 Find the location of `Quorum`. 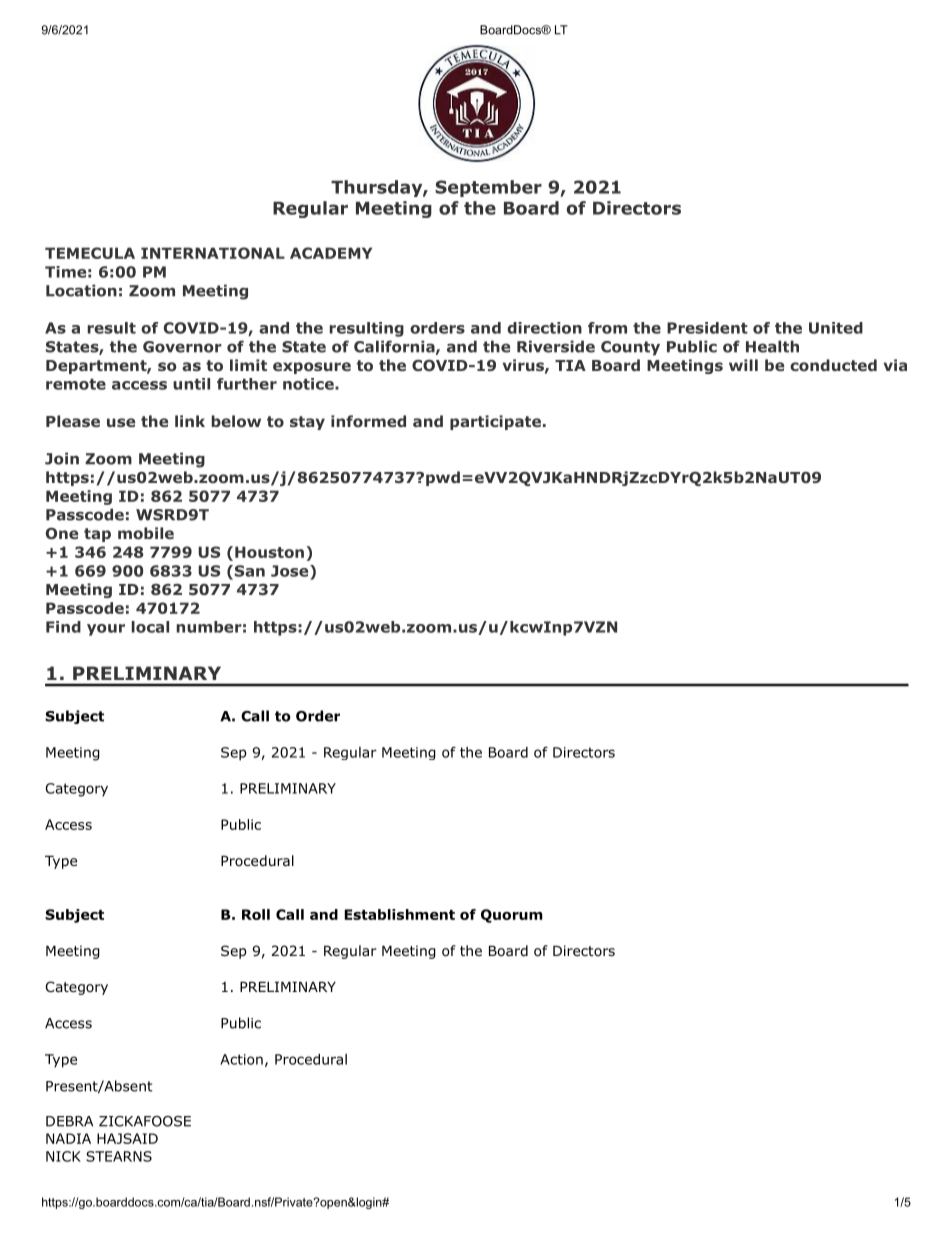

Quorum is located at coordinates (512, 916).
